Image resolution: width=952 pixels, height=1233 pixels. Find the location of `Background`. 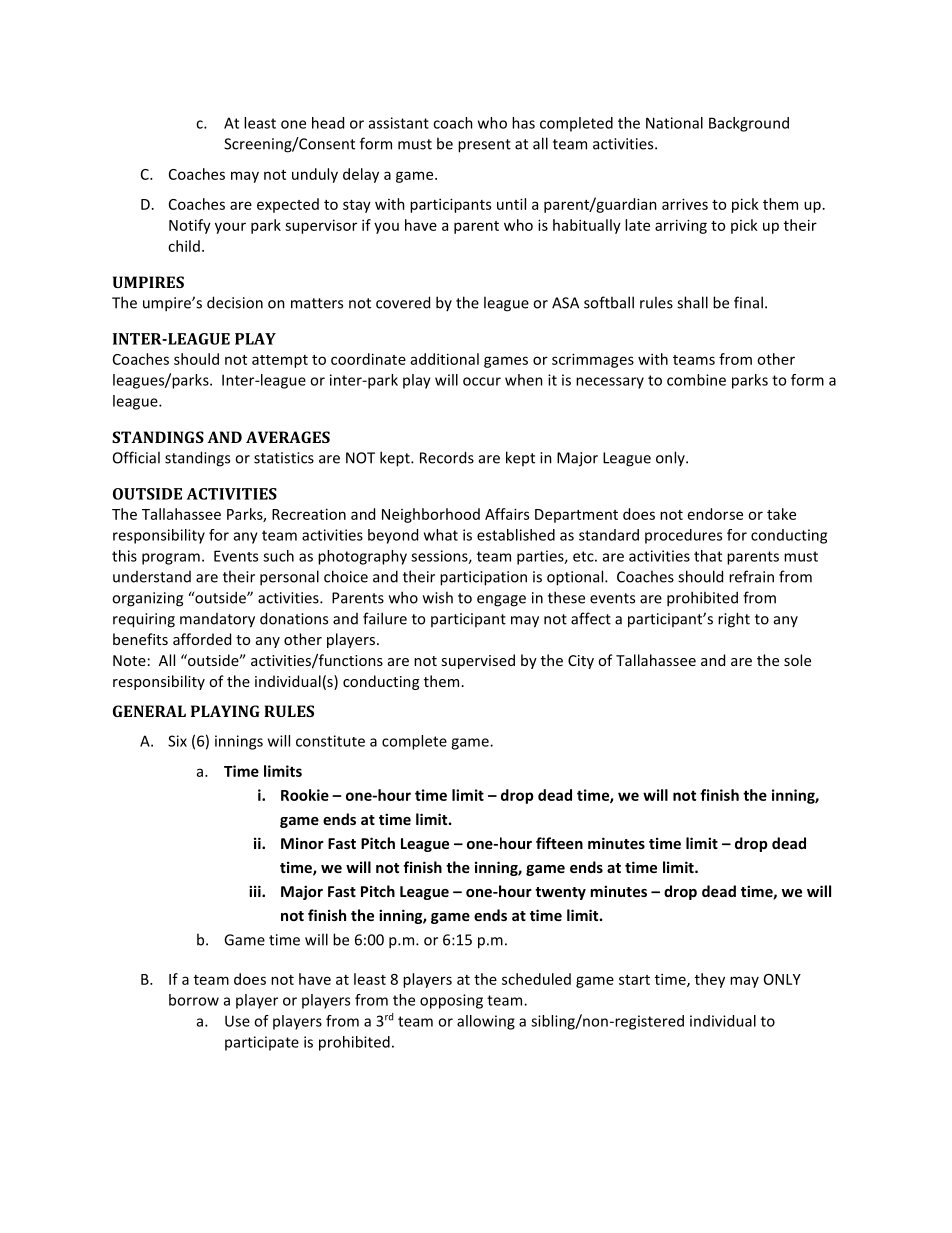

Background is located at coordinates (749, 124).
